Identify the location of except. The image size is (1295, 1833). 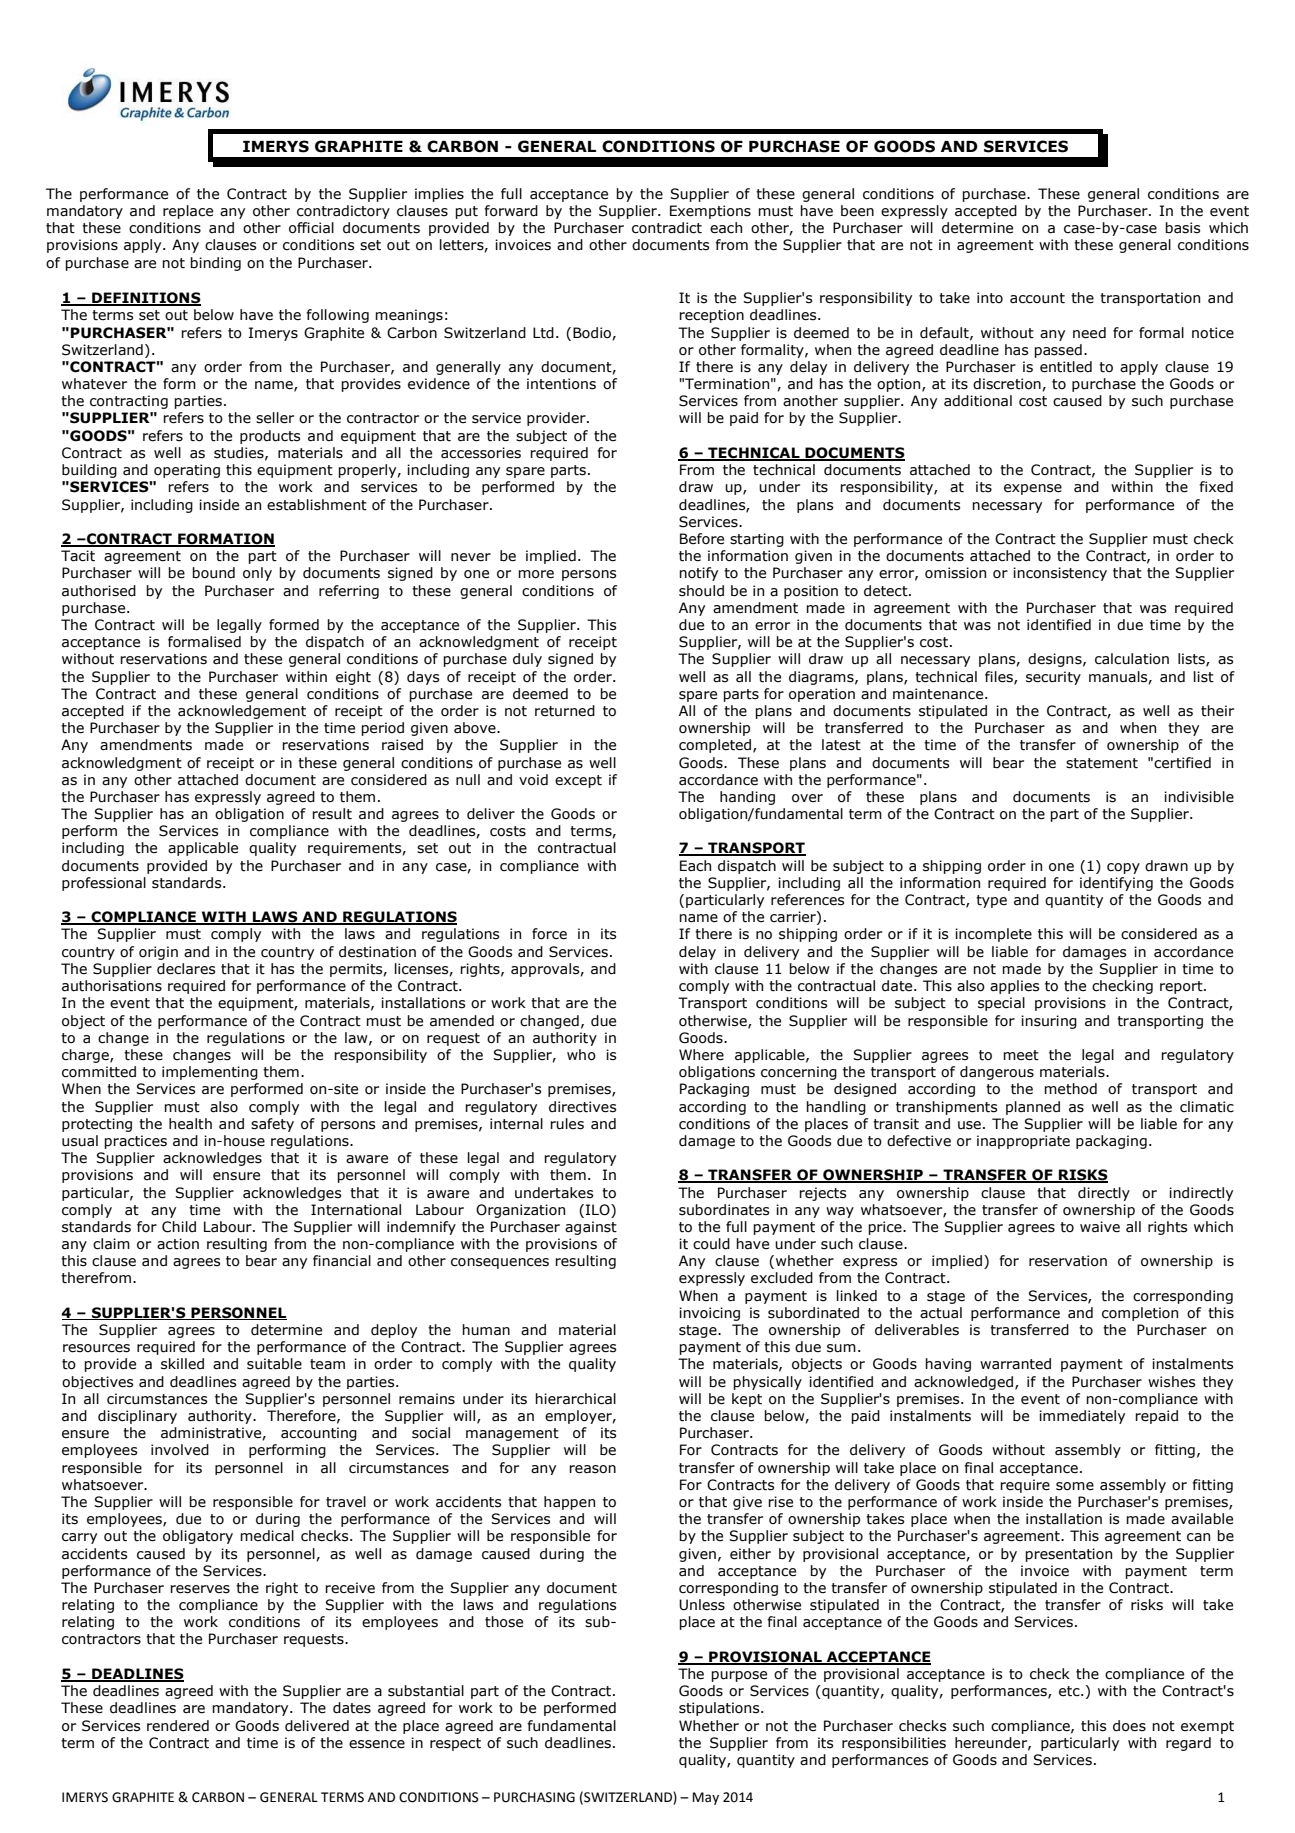
(578, 781).
